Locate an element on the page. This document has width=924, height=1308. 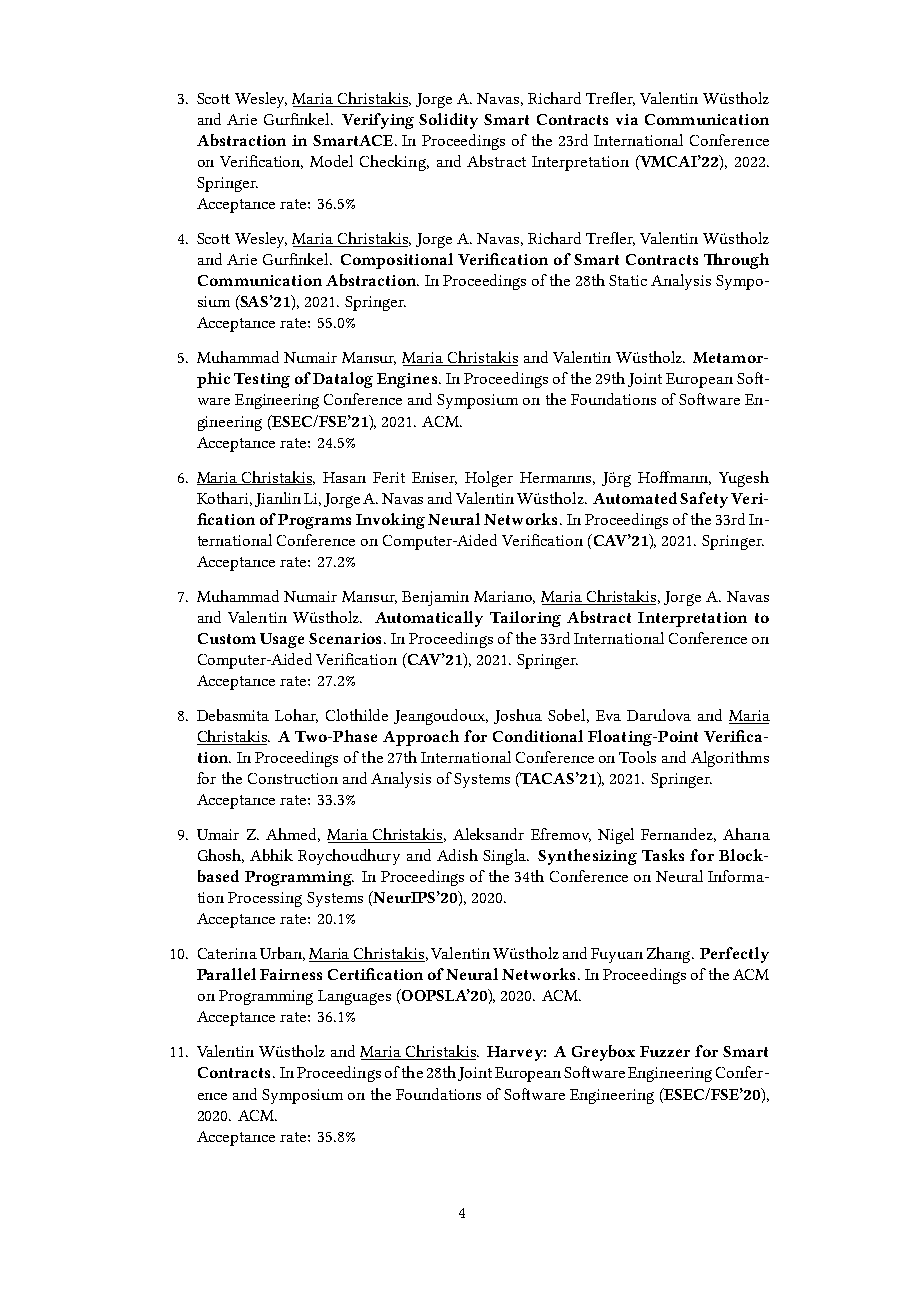
via is located at coordinates (627, 119).
